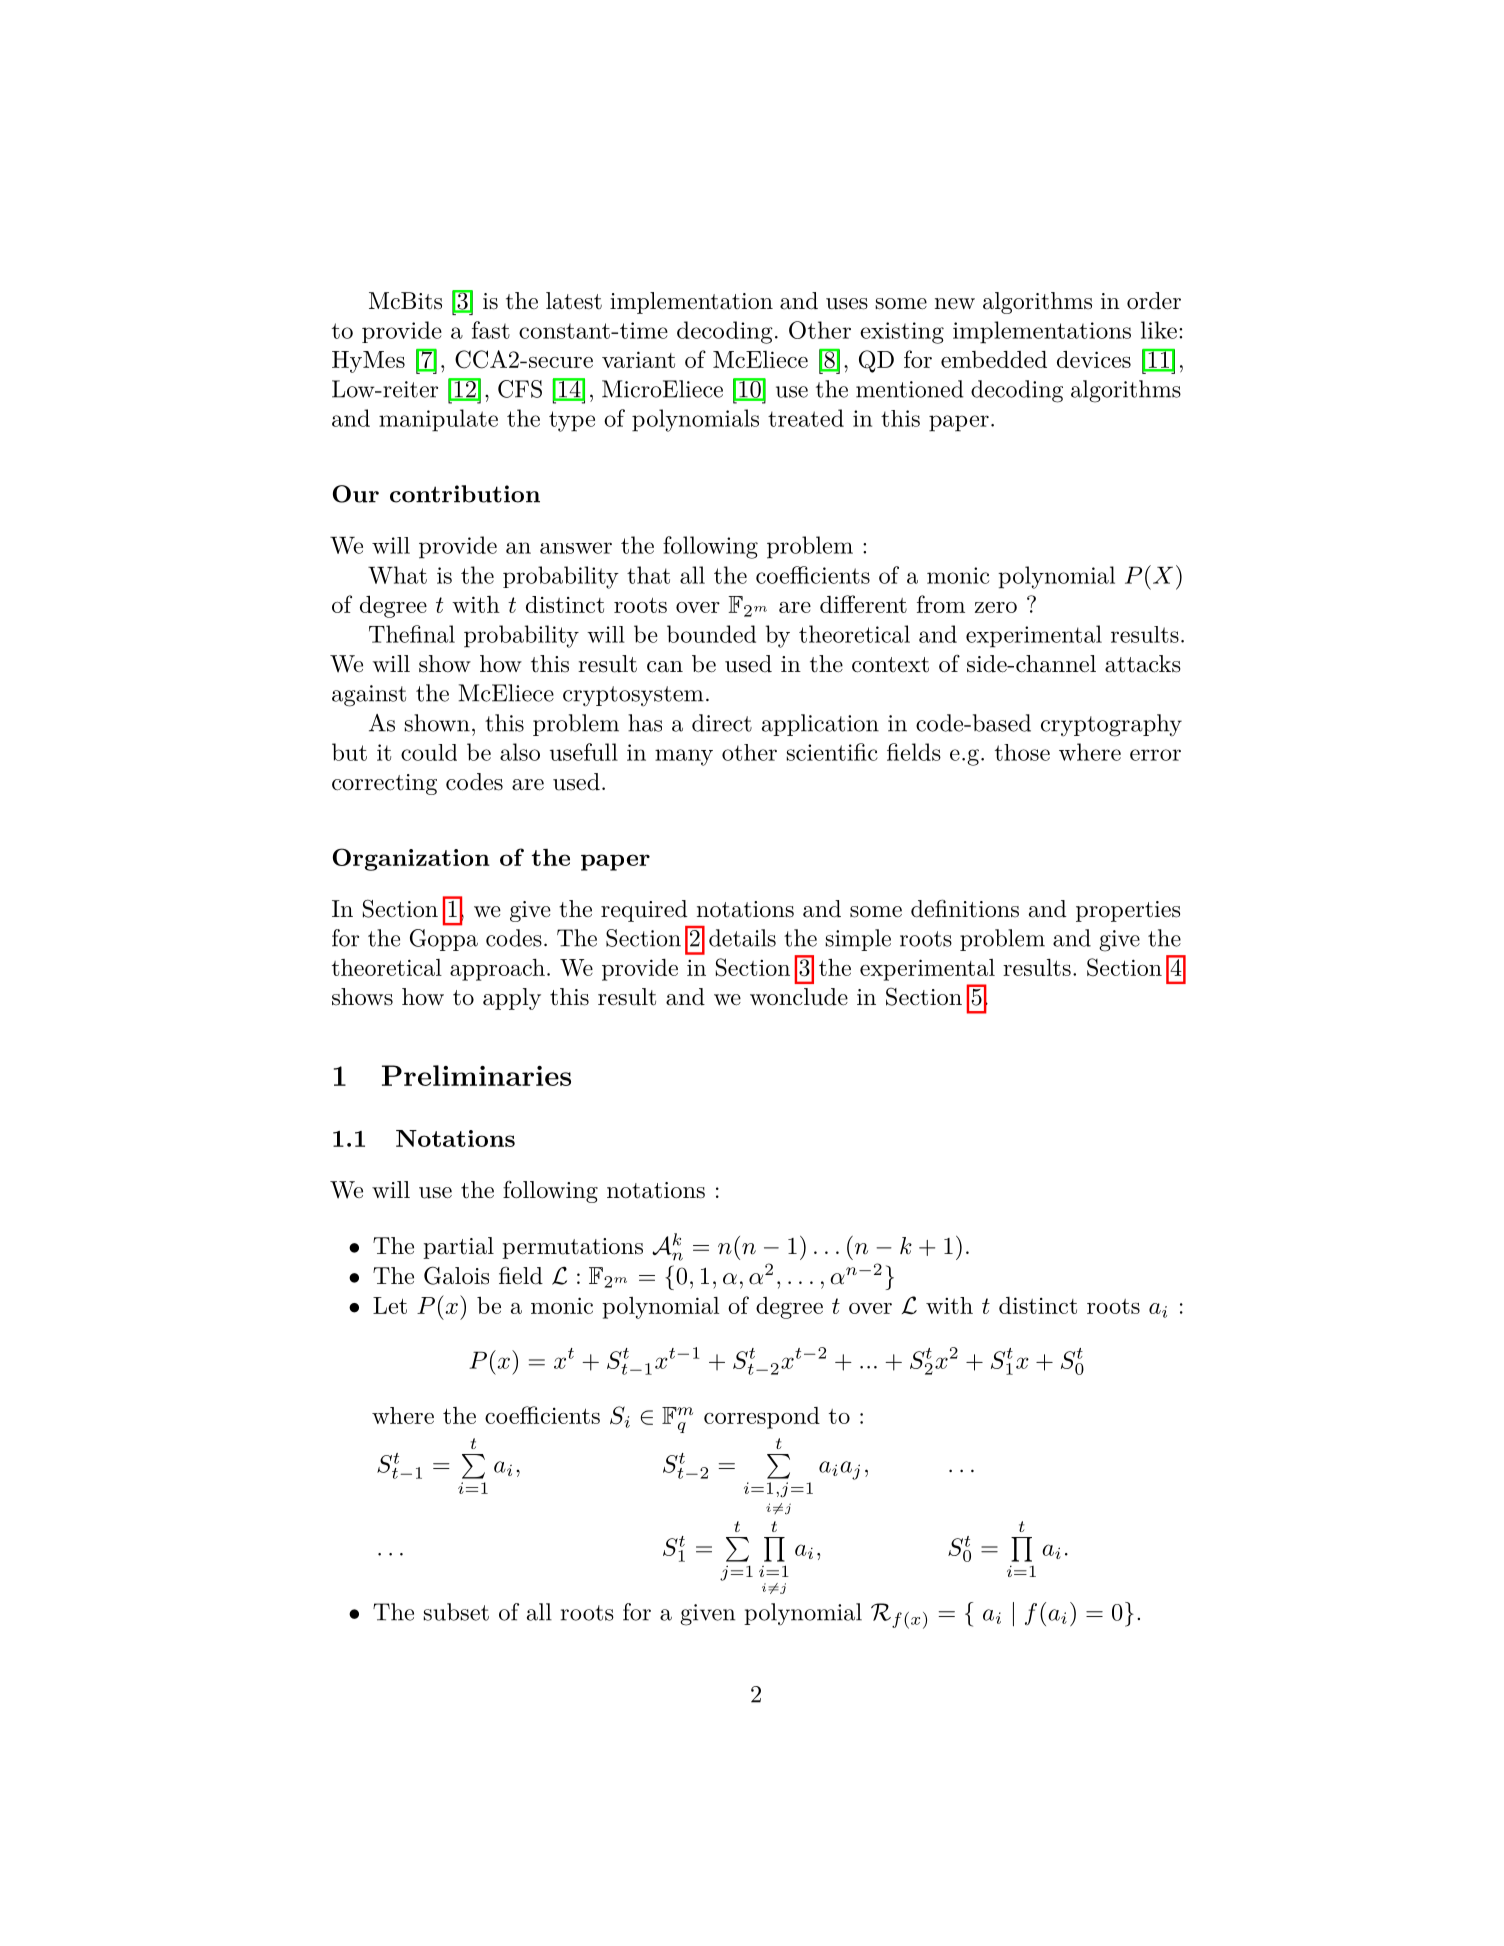 This screenshot has height=1946, width=1504. What do you see at coordinates (390, 1305) in the screenshot?
I see `Let` at bounding box center [390, 1305].
